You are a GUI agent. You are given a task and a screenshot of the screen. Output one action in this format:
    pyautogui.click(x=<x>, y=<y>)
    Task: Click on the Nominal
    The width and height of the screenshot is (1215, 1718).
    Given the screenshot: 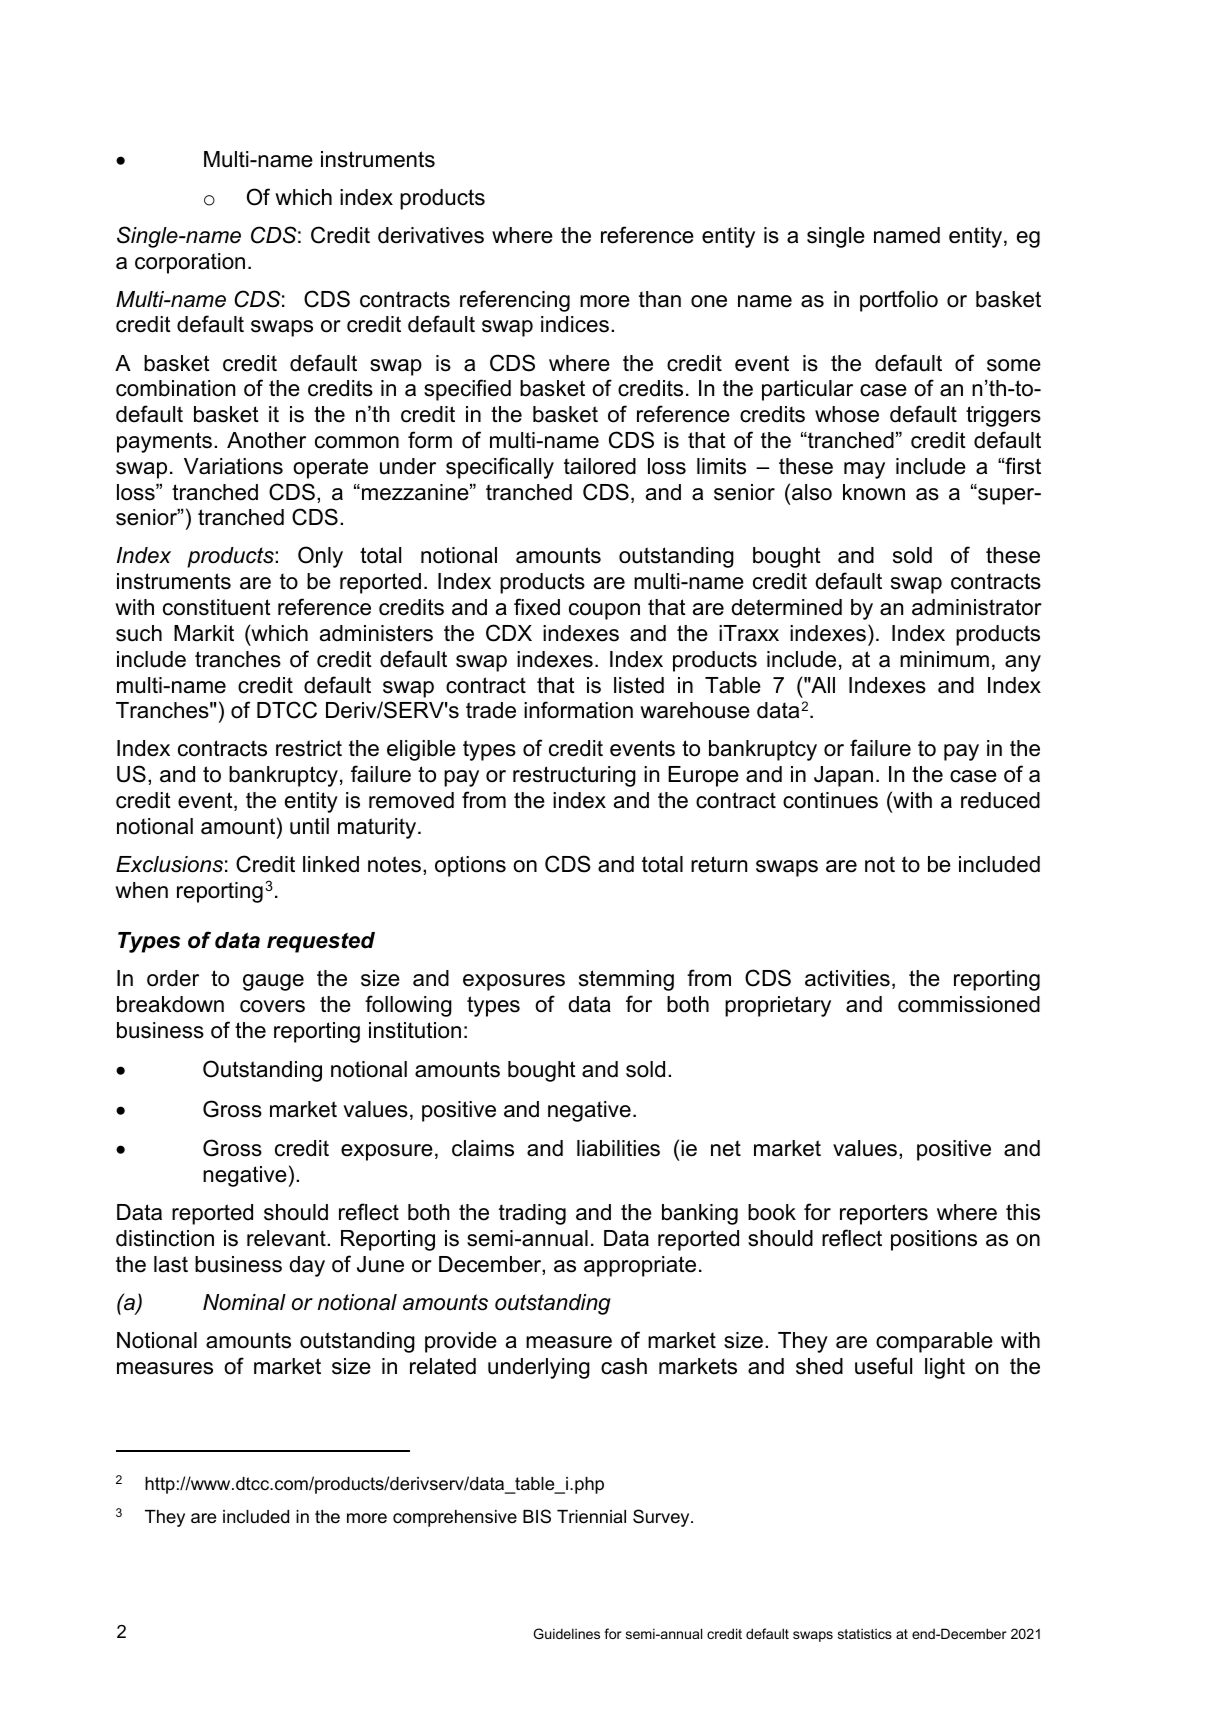 What is the action you would take?
    pyautogui.click(x=244, y=1302)
